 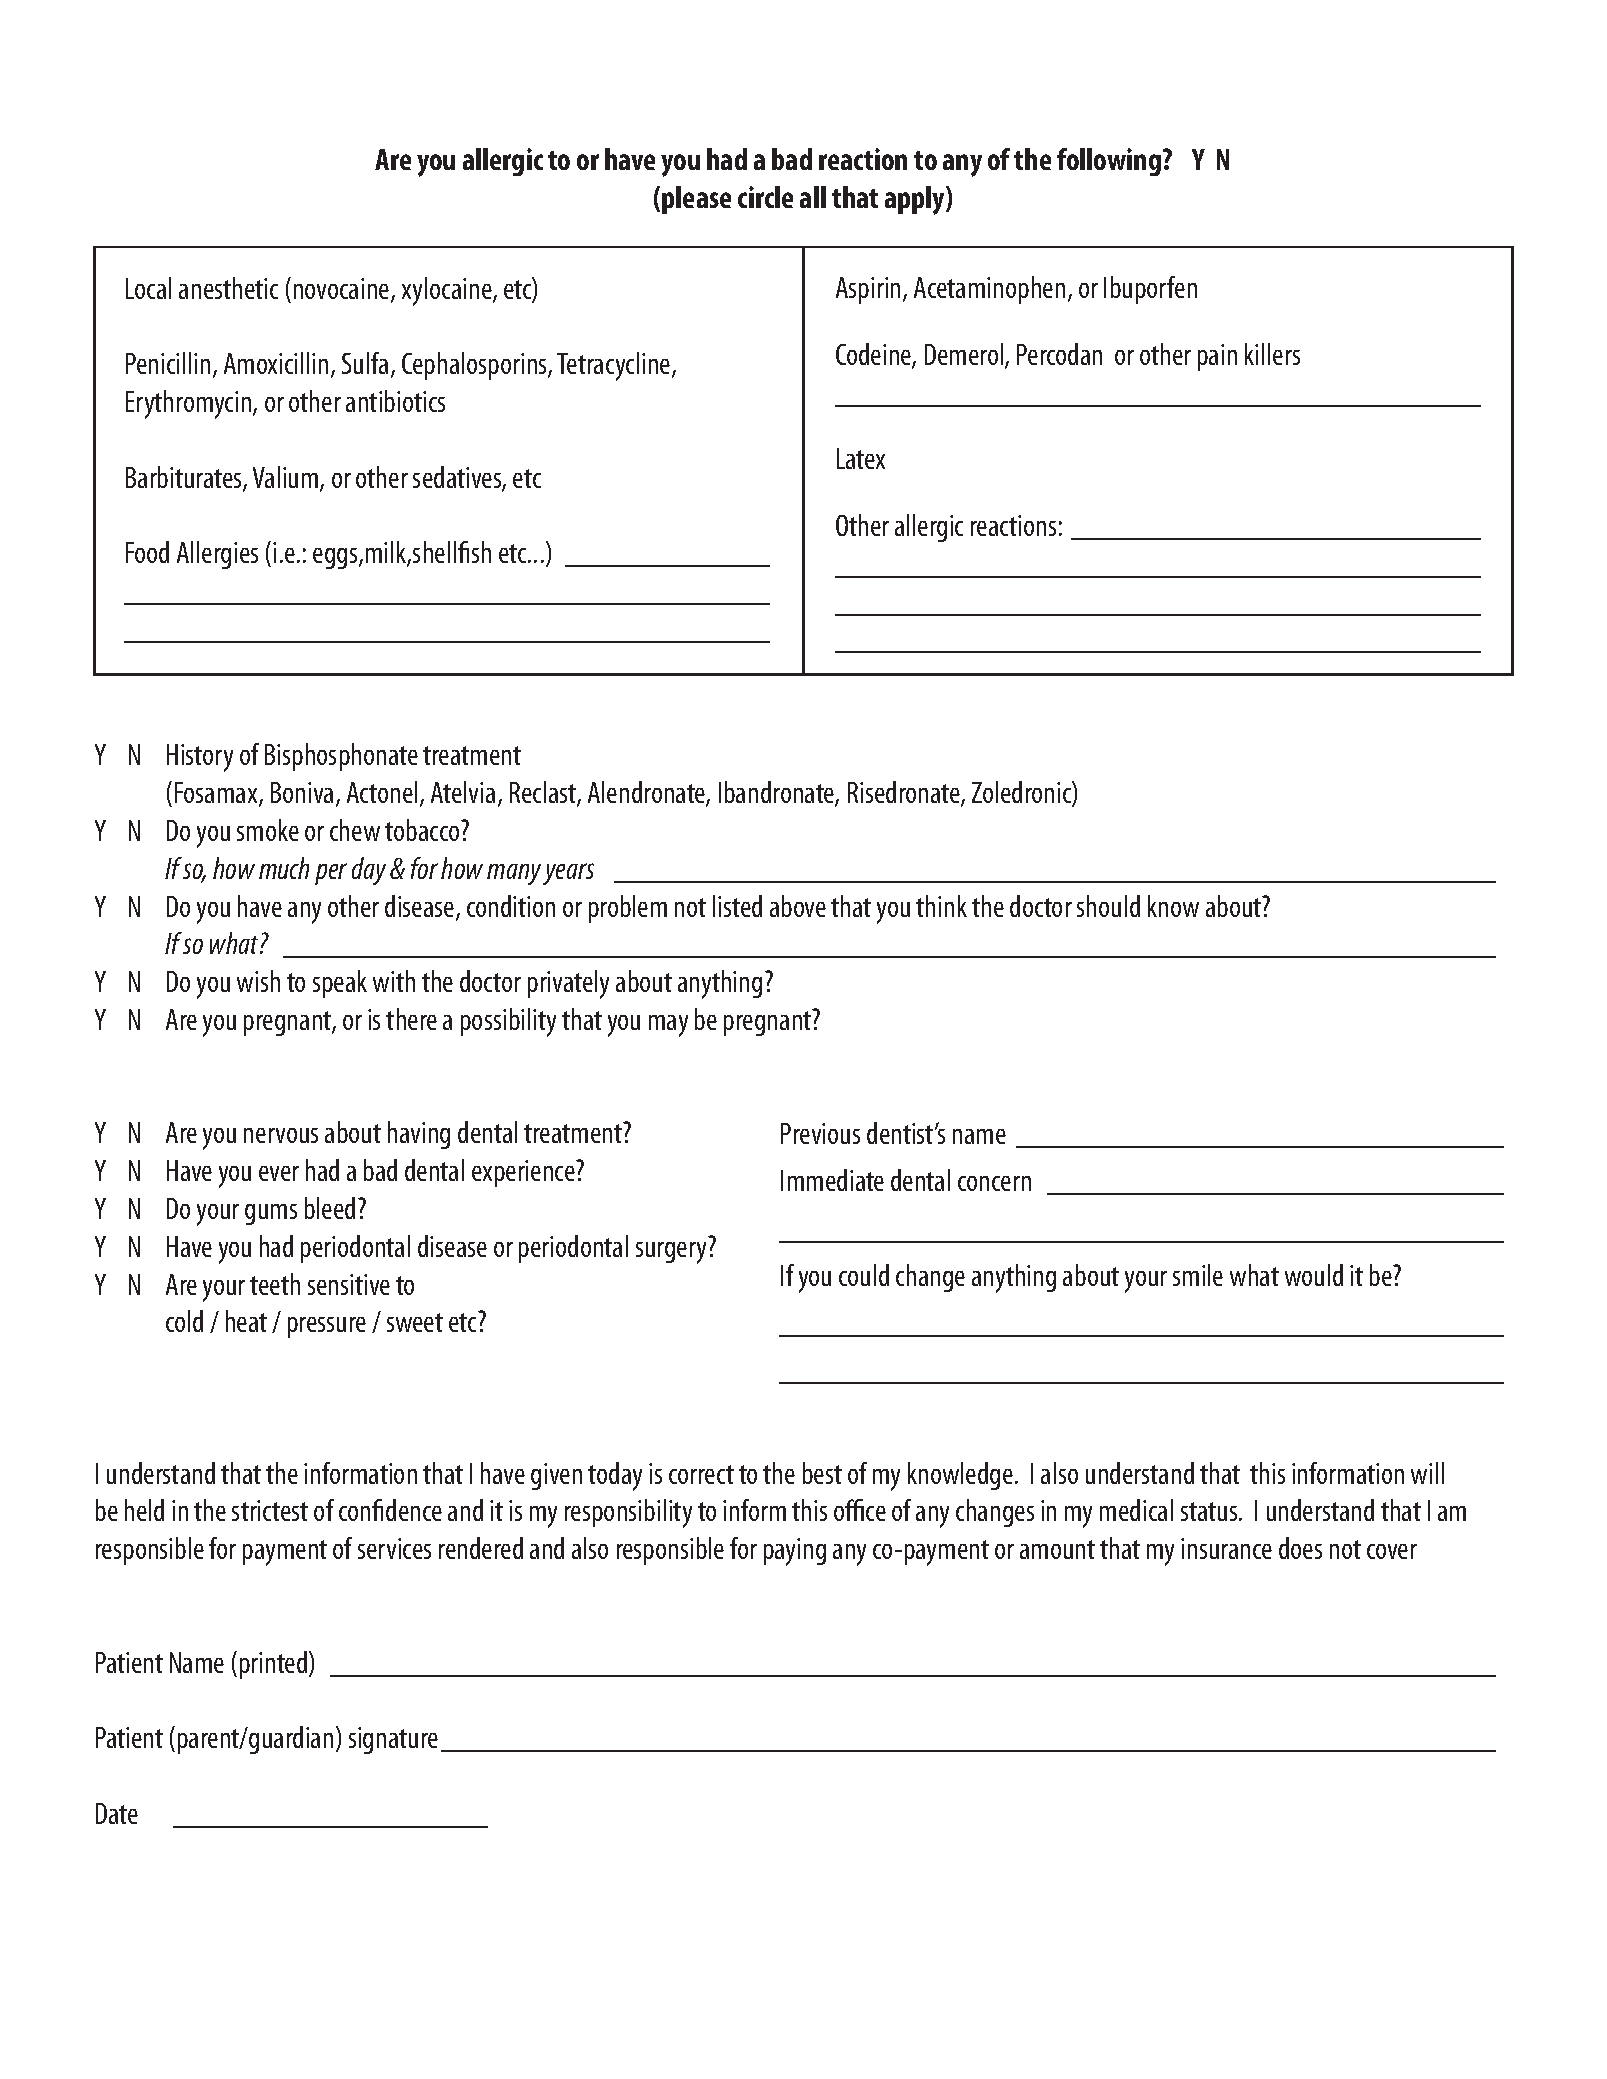 What do you see at coordinates (1109, 162) in the page?
I see `following` at bounding box center [1109, 162].
